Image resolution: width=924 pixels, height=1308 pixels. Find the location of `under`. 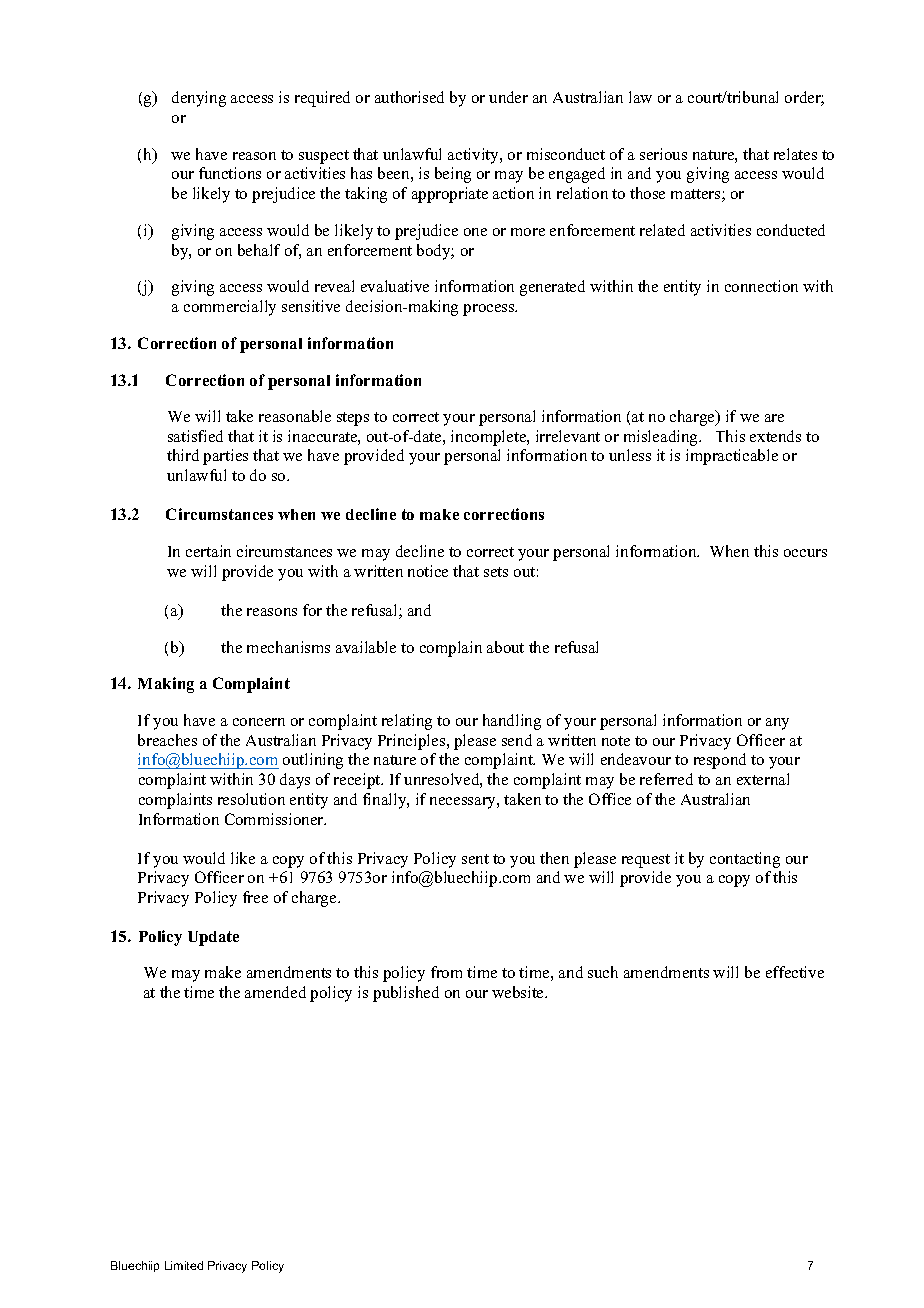

under is located at coordinates (508, 97).
